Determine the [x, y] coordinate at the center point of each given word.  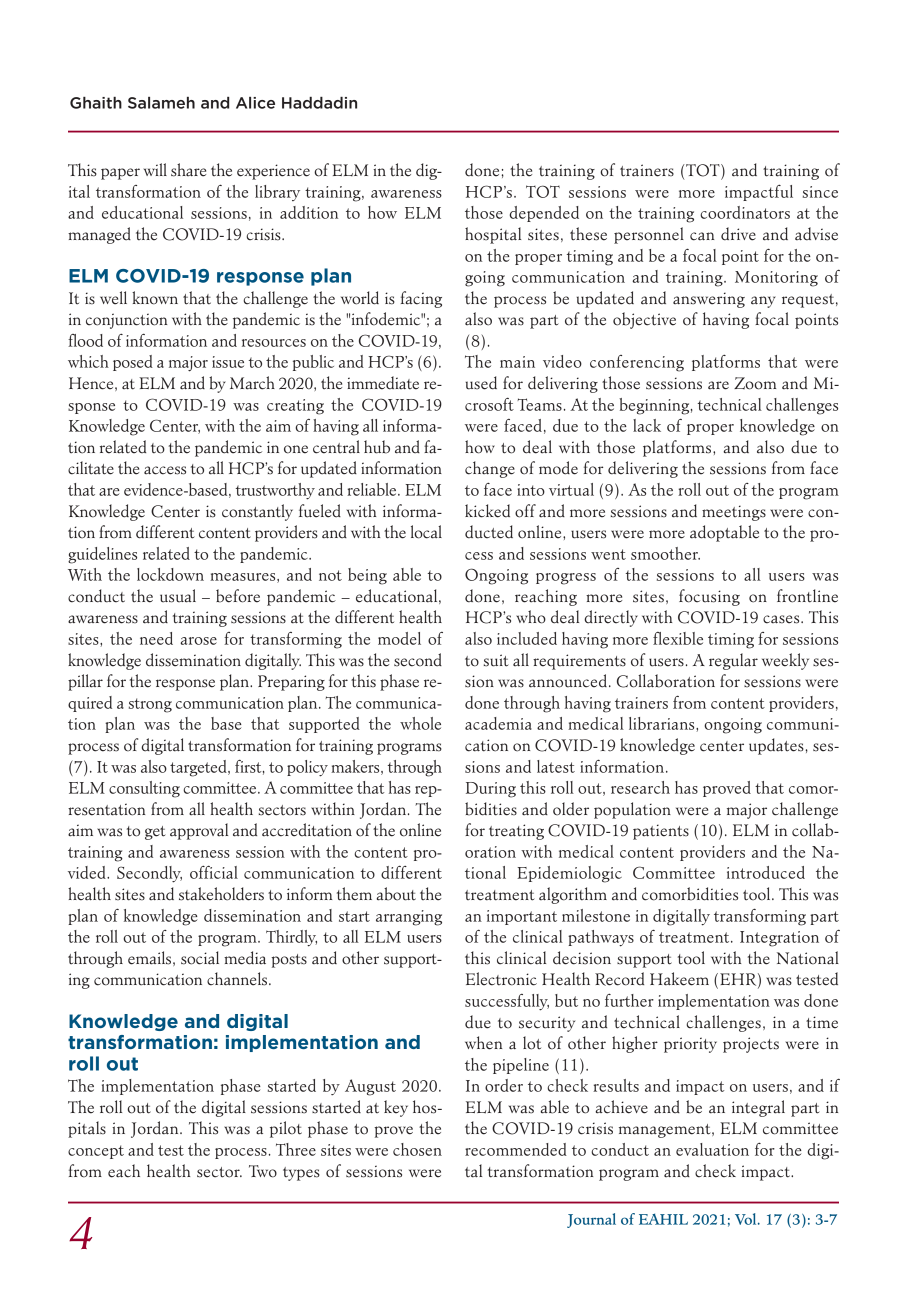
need [156, 638]
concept [96, 1152]
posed [133, 363]
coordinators [745, 212]
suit [496, 660]
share [188, 170]
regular [733, 661]
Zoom [755, 383]
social [200, 958]
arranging [409, 918]
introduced [766, 872]
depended [544, 214]
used [481, 383]
